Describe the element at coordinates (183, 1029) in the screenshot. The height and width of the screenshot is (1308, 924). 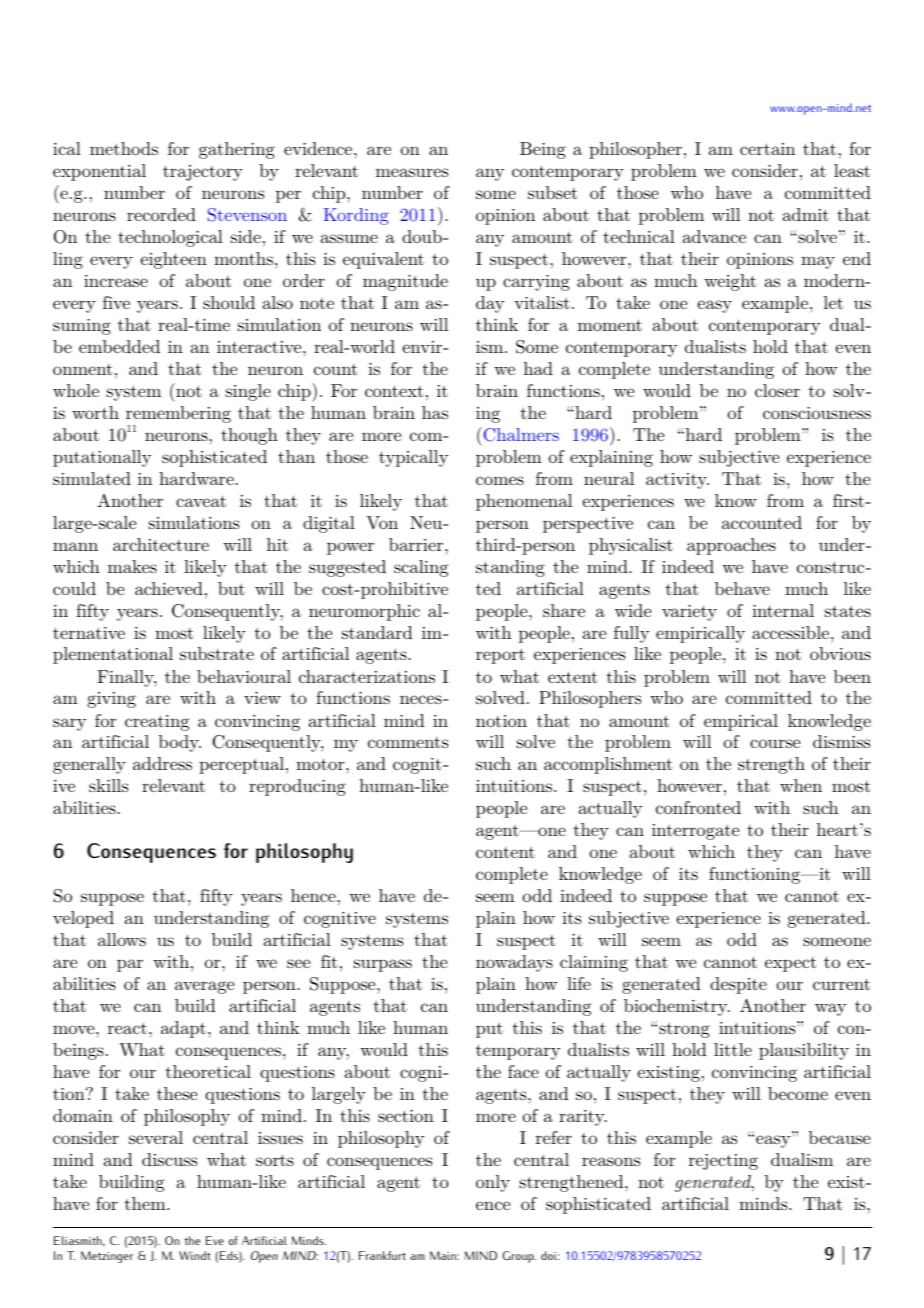
I see `adapt` at that location.
